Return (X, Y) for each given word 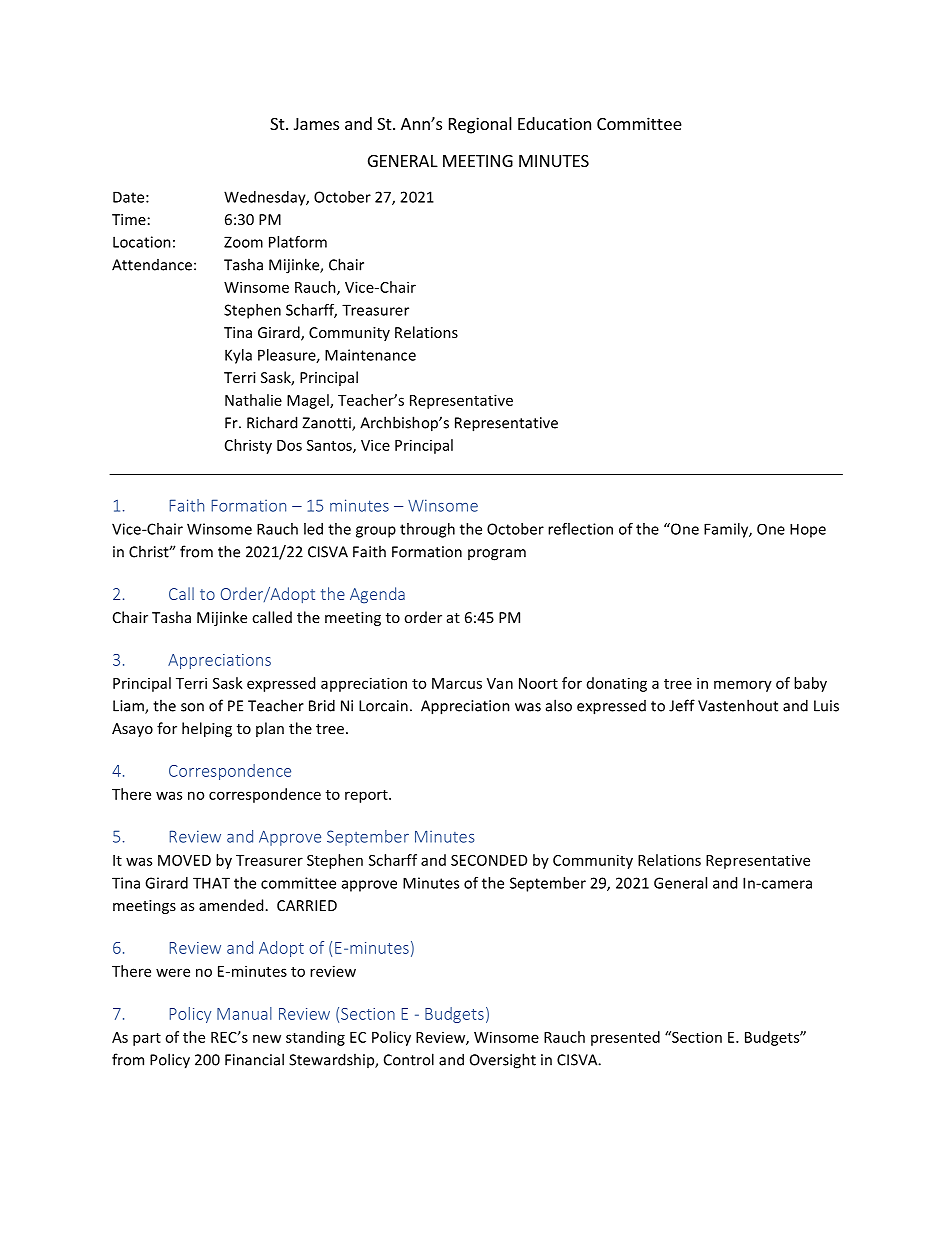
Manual (244, 1013)
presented (625, 1038)
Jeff (682, 705)
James (316, 124)
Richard (272, 422)
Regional (480, 125)
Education (554, 123)
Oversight (503, 1061)
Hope (808, 531)
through (427, 530)
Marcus (457, 683)
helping (207, 729)
